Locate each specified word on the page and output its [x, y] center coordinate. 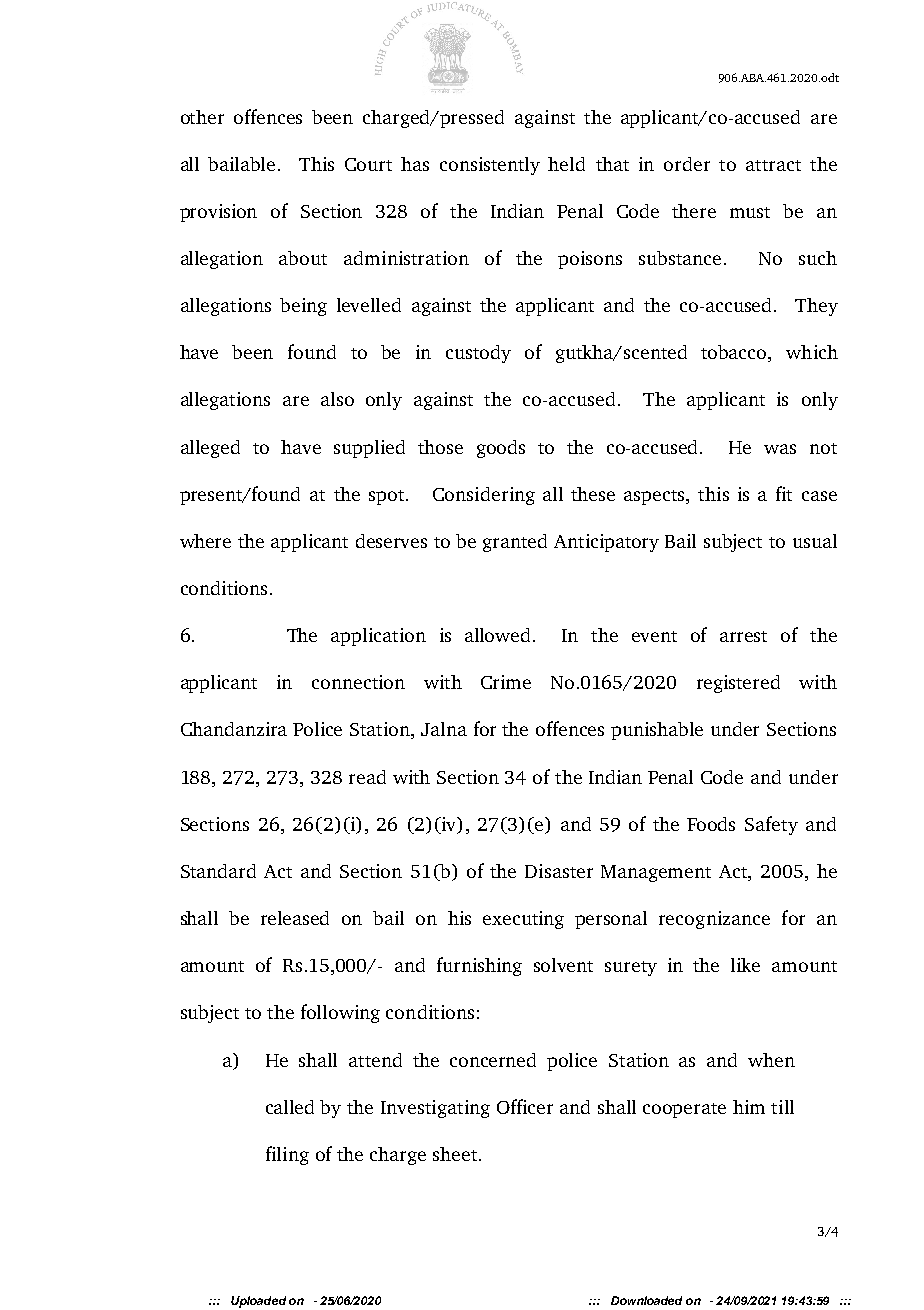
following [340, 1013]
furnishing [479, 966]
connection [358, 682]
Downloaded [646, 1300]
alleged [210, 449]
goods [501, 449]
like [745, 965]
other [202, 117]
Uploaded [258, 1302]
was [780, 449]
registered [738, 684]
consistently [490, 166]
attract [773, 165]
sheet [455, 1154]
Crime [506, 682]
